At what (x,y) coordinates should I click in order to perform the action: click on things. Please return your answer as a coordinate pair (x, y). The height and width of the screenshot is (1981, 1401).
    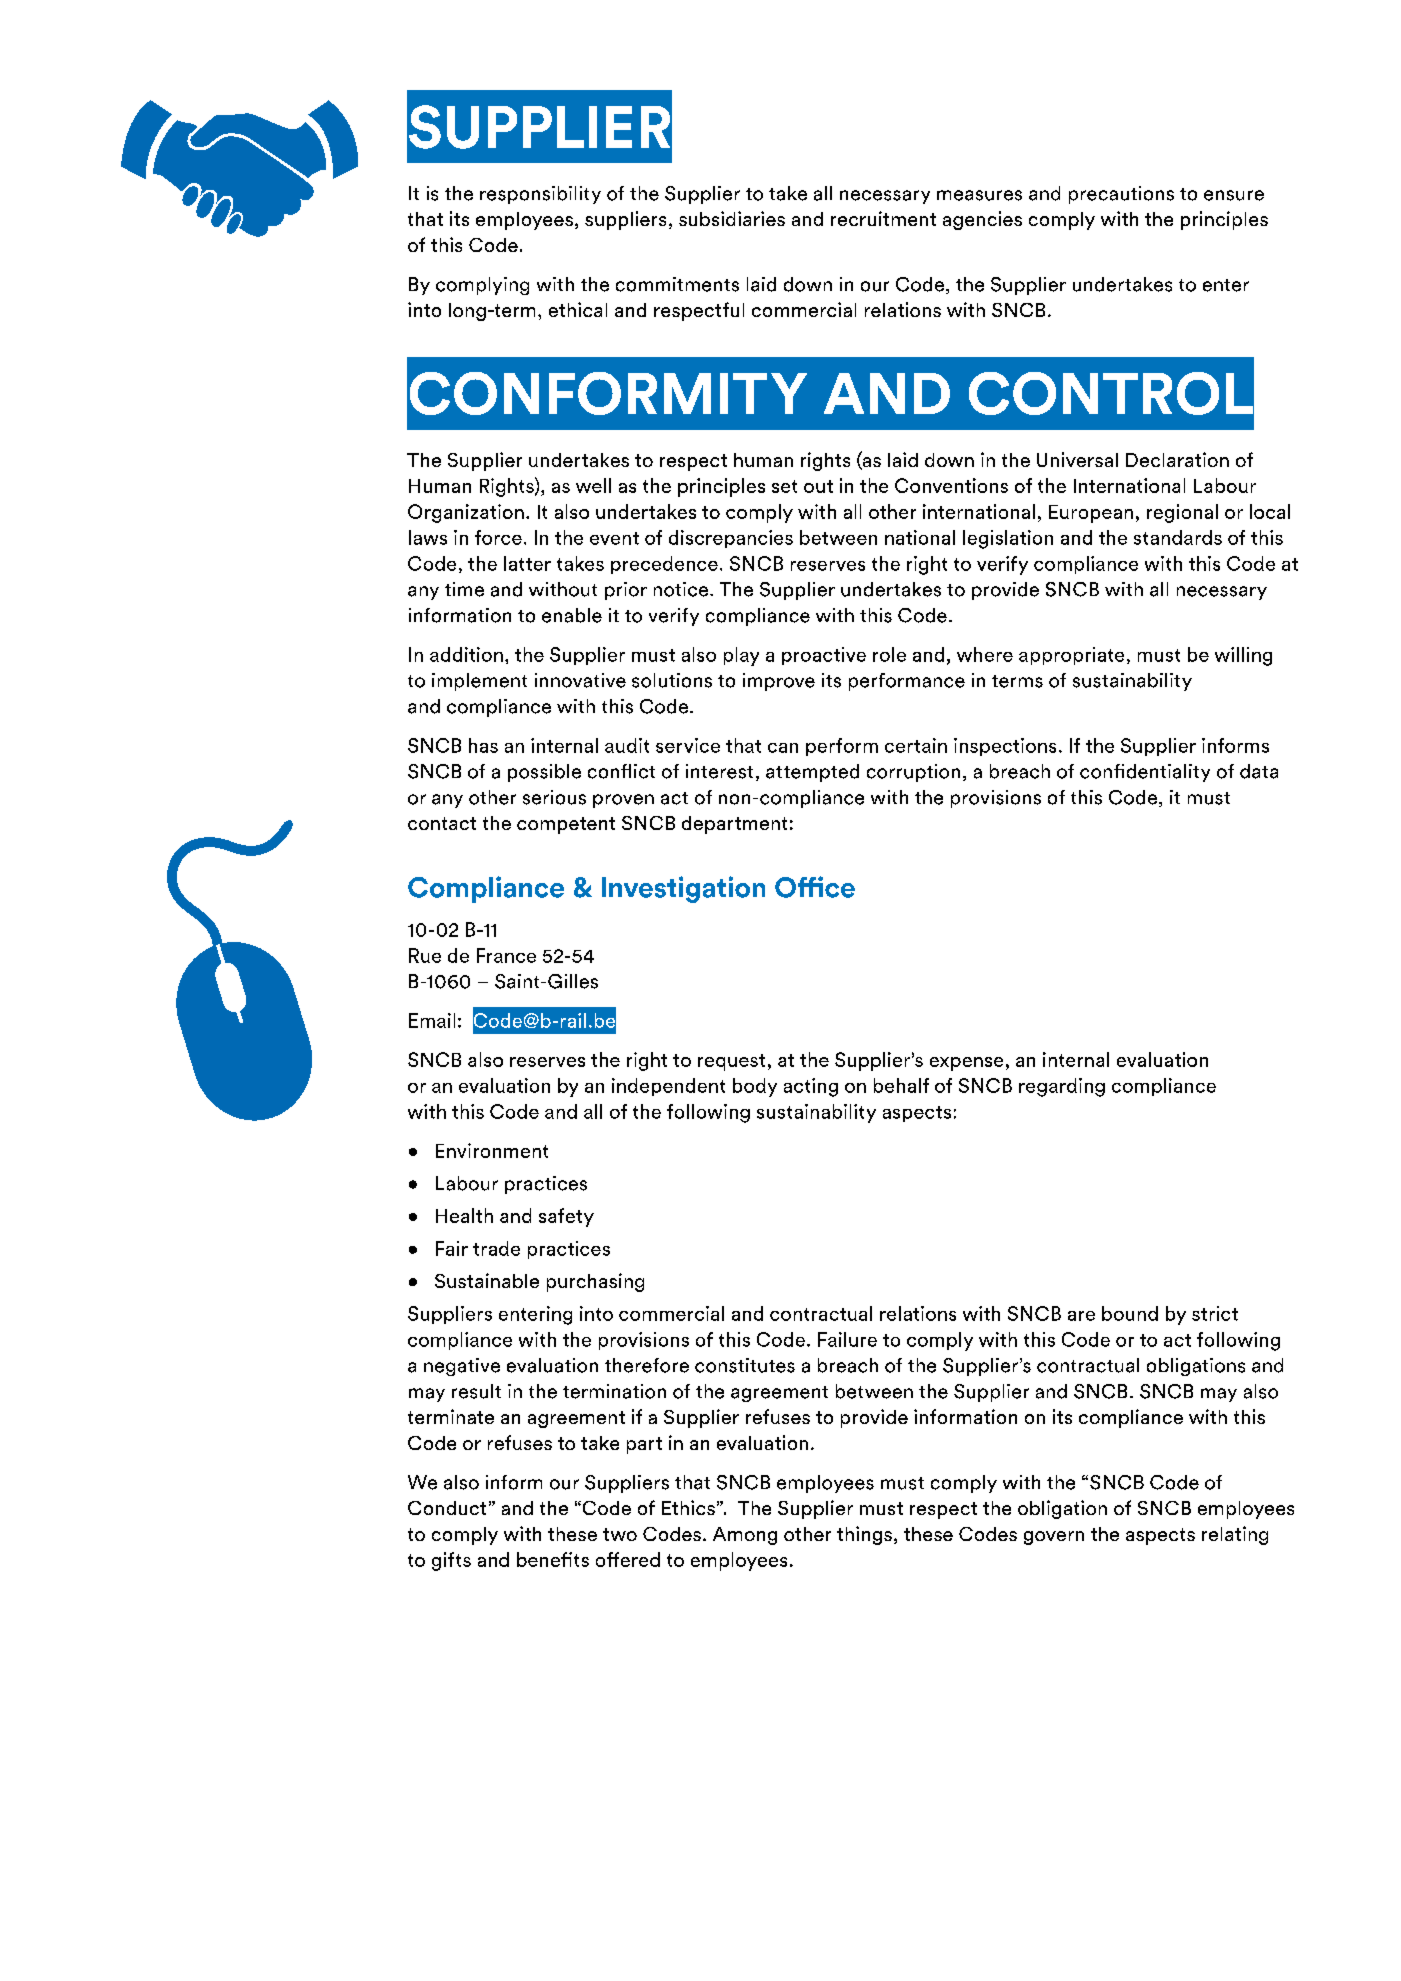
    Looking at the image, I should click on (864, 1535).
